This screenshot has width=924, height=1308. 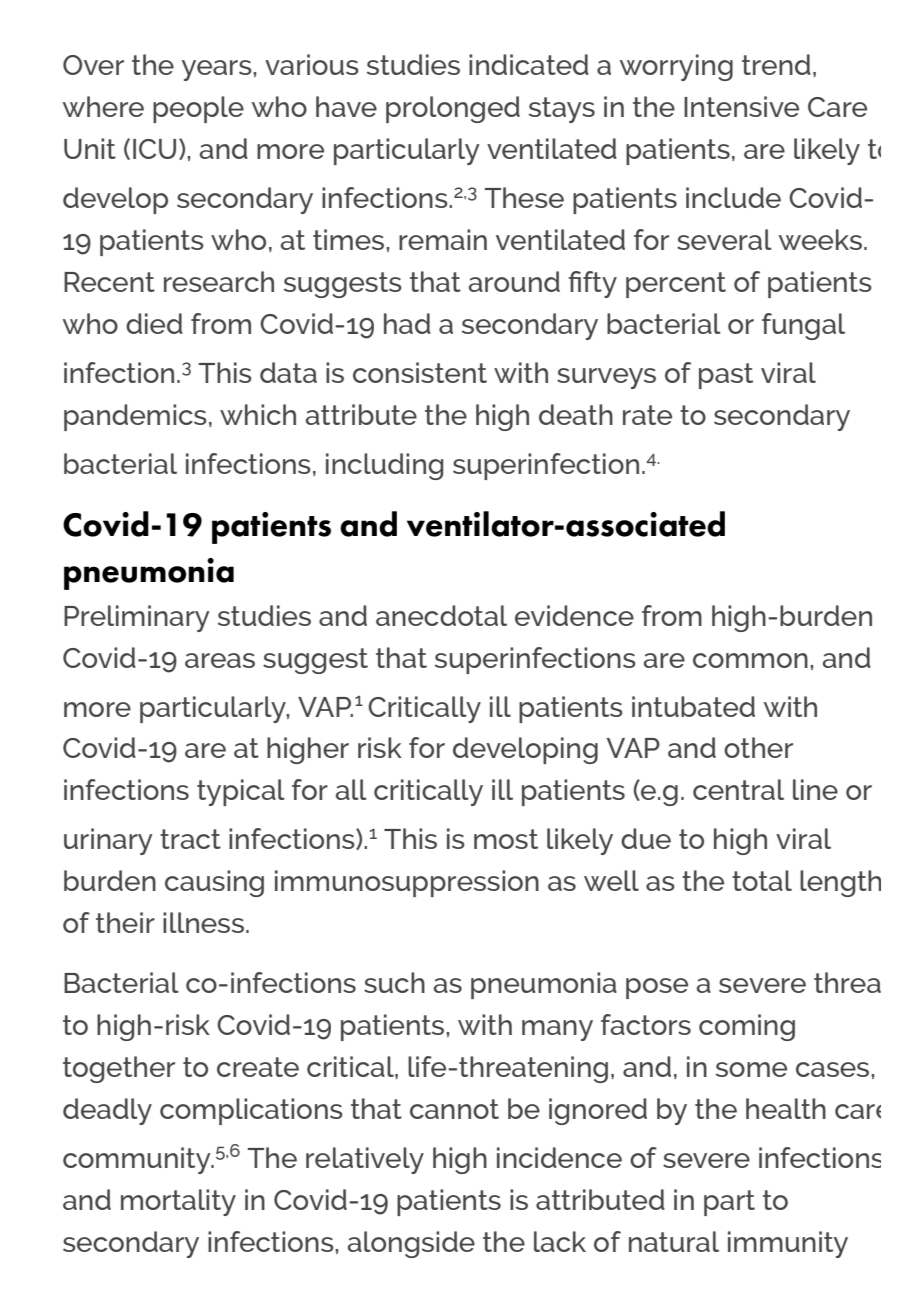 What do you see at coordinates (741, 106) in the screenshot?
I see `Intensive` at bounding box center [741, 106].
